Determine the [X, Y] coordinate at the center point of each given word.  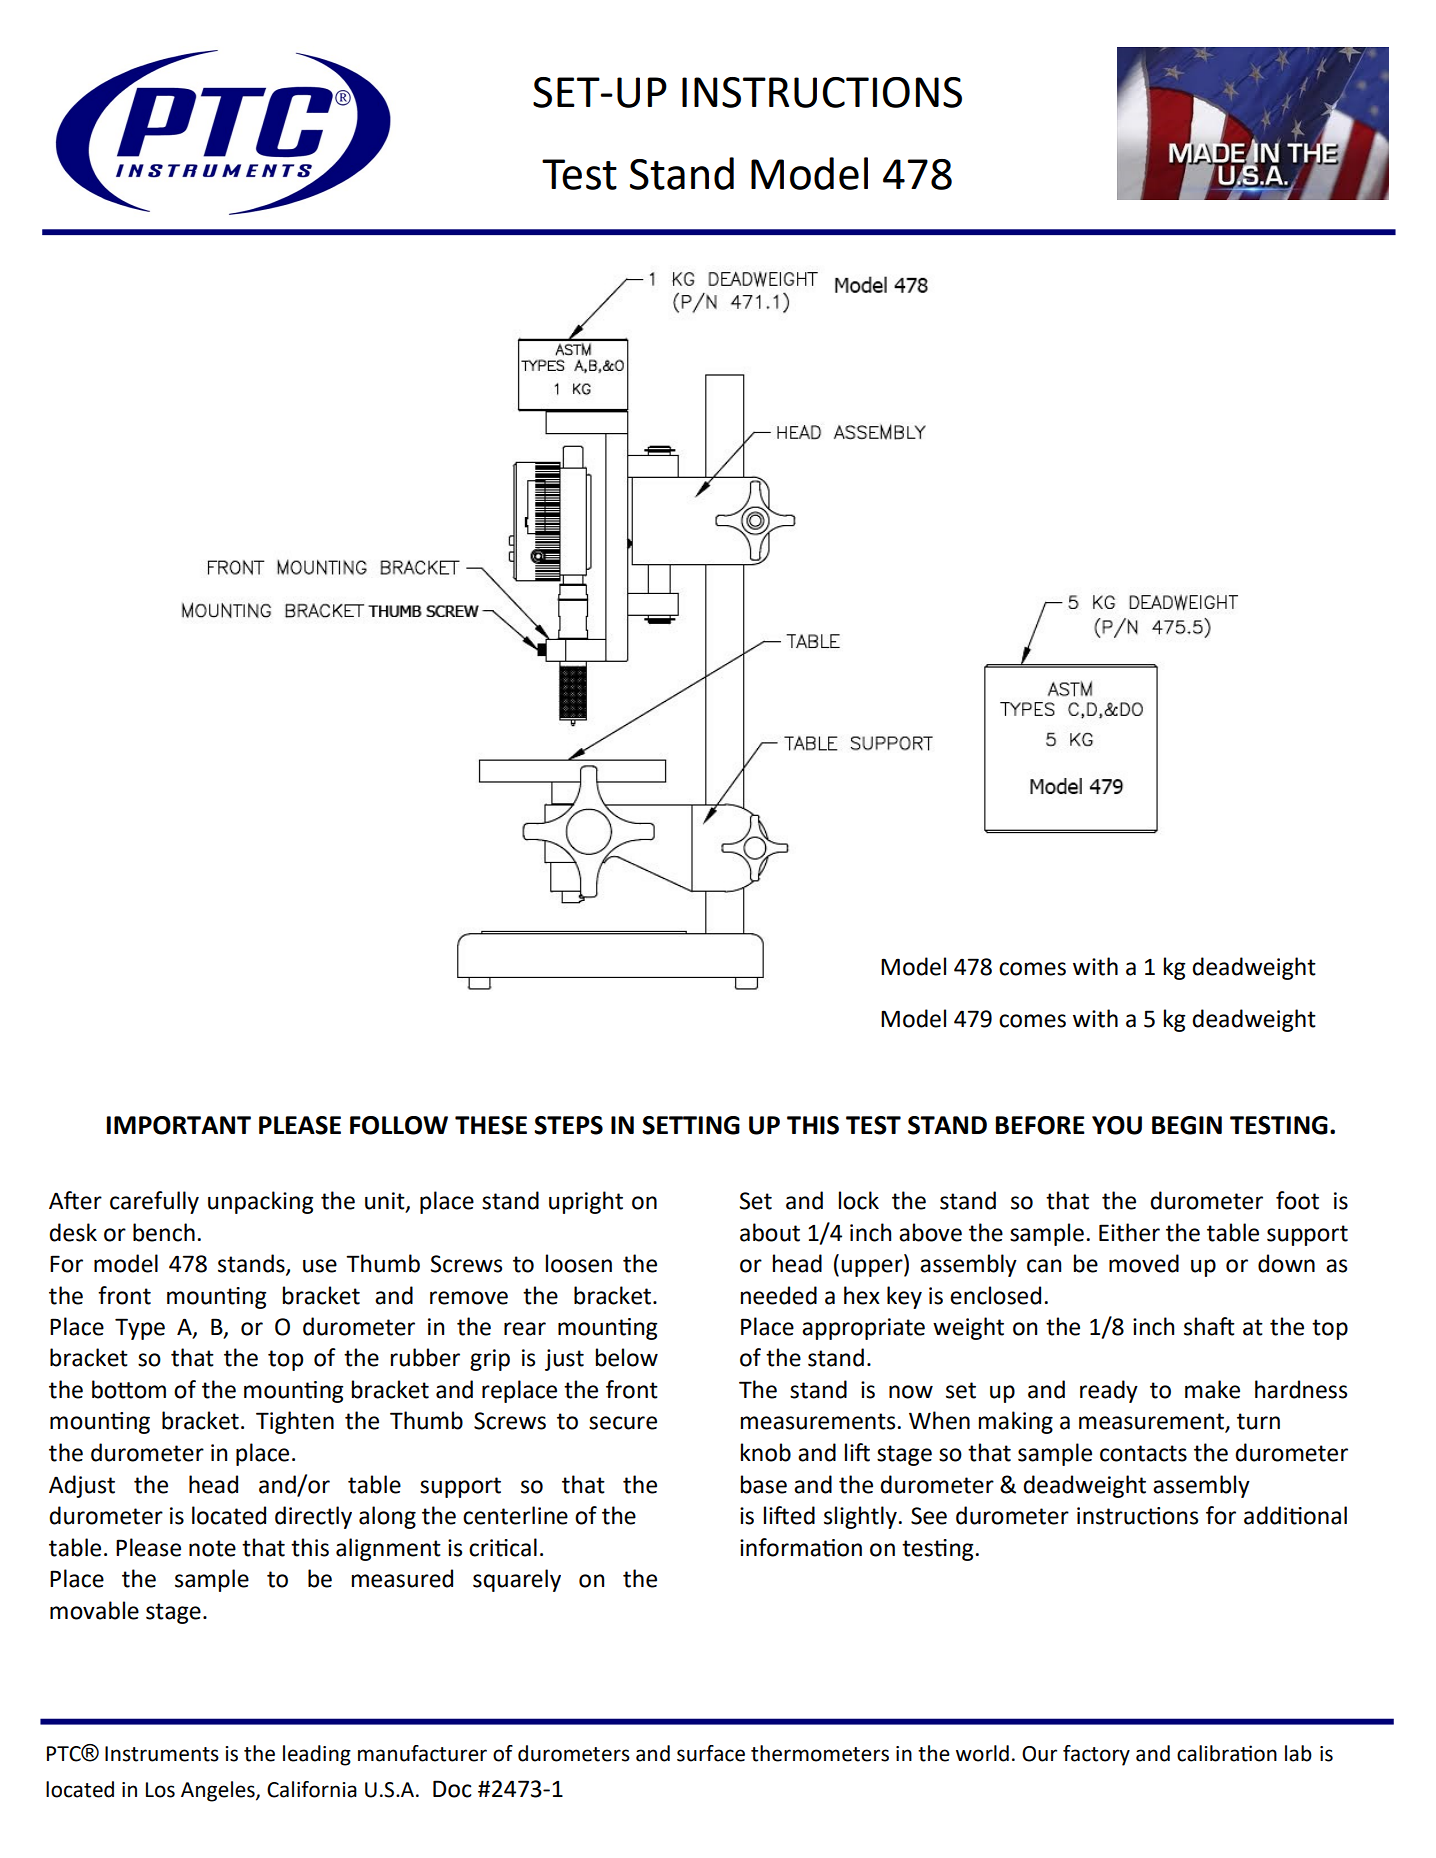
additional [1295, 1515]
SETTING [691, 1125]
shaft [1209, 1326]
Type [140, 1329]
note [212, 1548]
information [801, 1547]
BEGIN [1187, 1125]
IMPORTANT [179, 1125]
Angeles [219, 1791]
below [627, 1357]
